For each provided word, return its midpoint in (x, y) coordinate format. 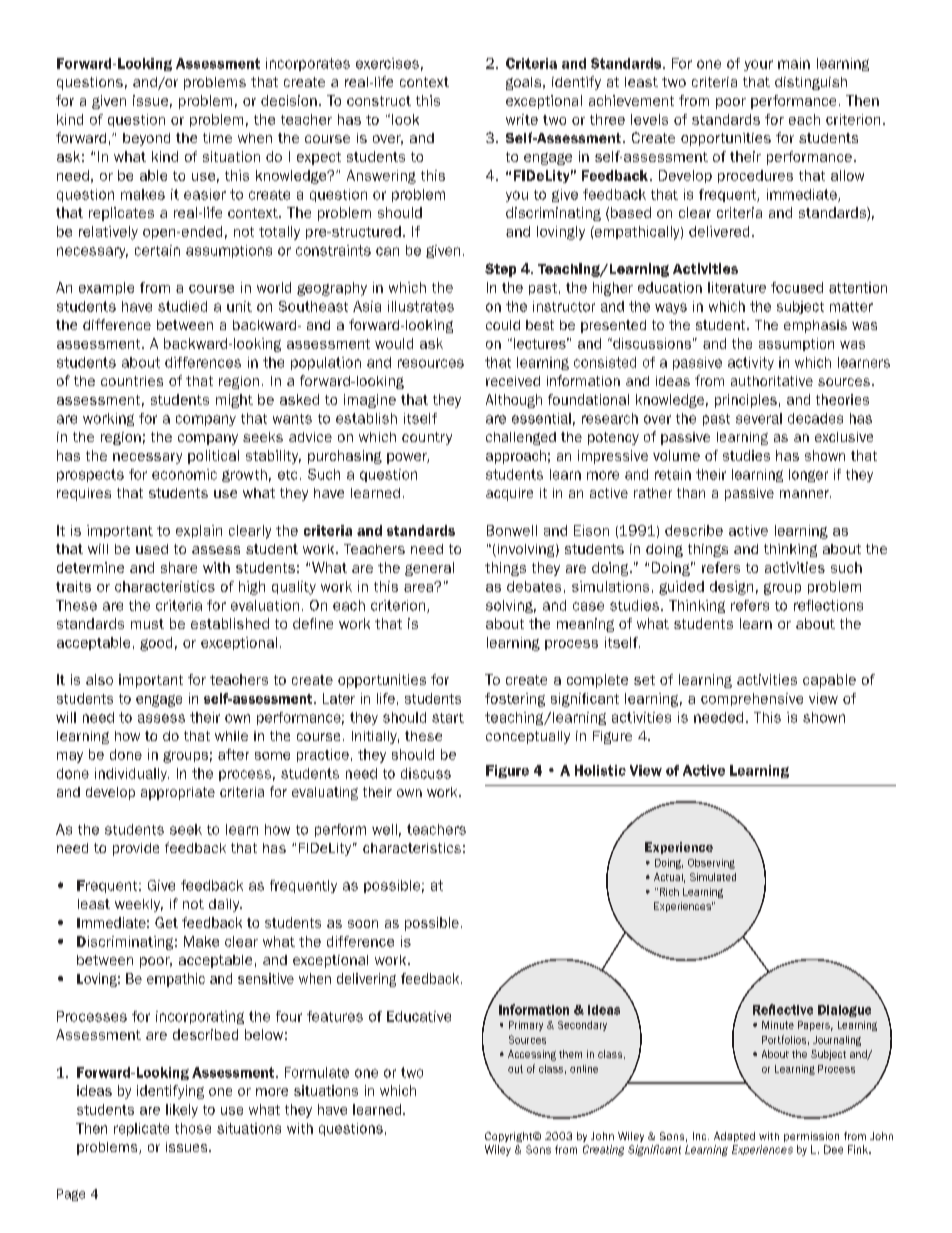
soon (363, 924)
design (731, 588)
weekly (139, 905)
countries (132, 381)
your (758, 65)
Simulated (713, 877)
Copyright (510, 1137)
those (193, 1128)
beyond (146, 139)
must (147, 624)
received (513, 381)
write (522, 119)
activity (751, 363)
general (429, 569)
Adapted (734, 1137)
